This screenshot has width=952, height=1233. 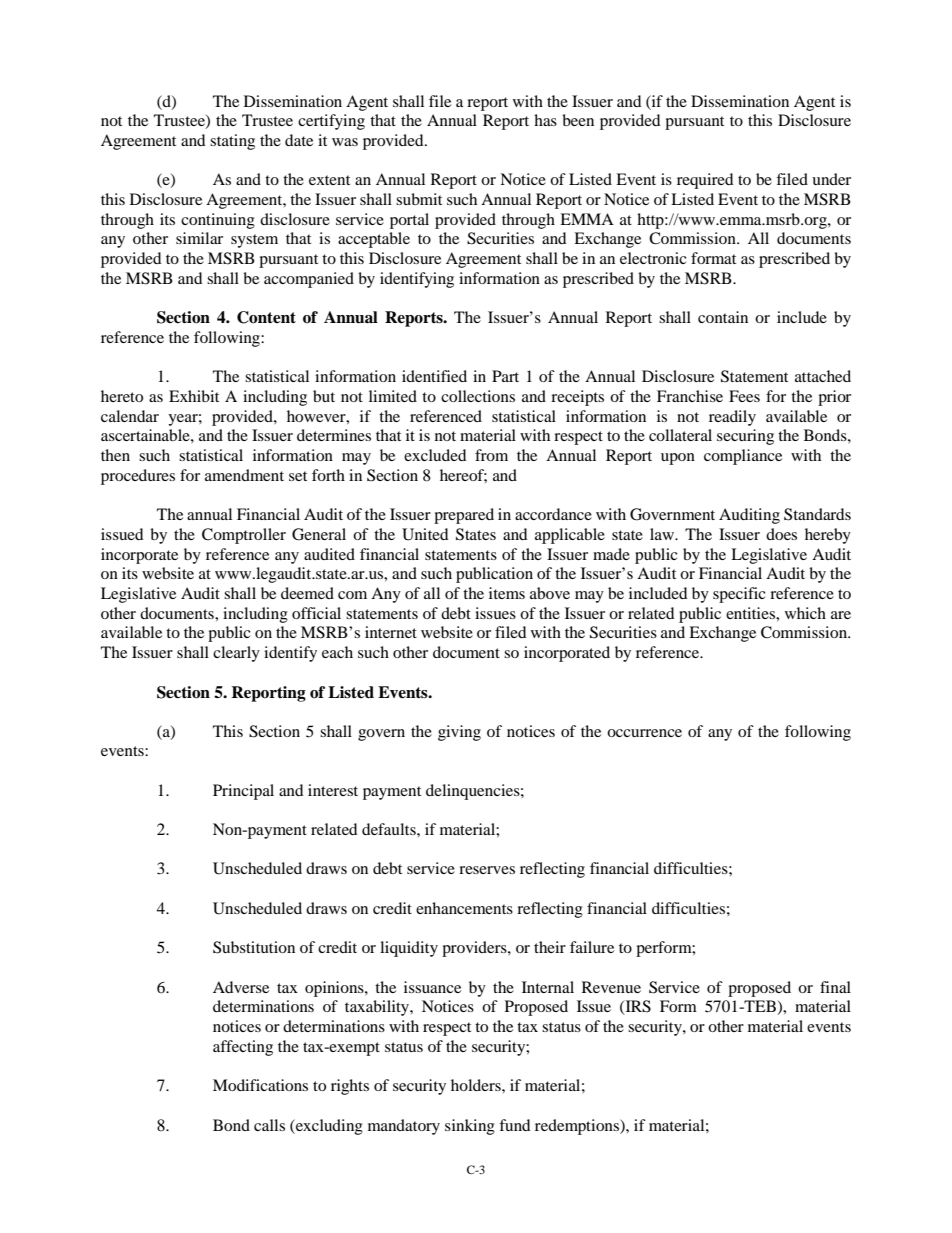 I want to click on failure, so click(x=592, y=947).
